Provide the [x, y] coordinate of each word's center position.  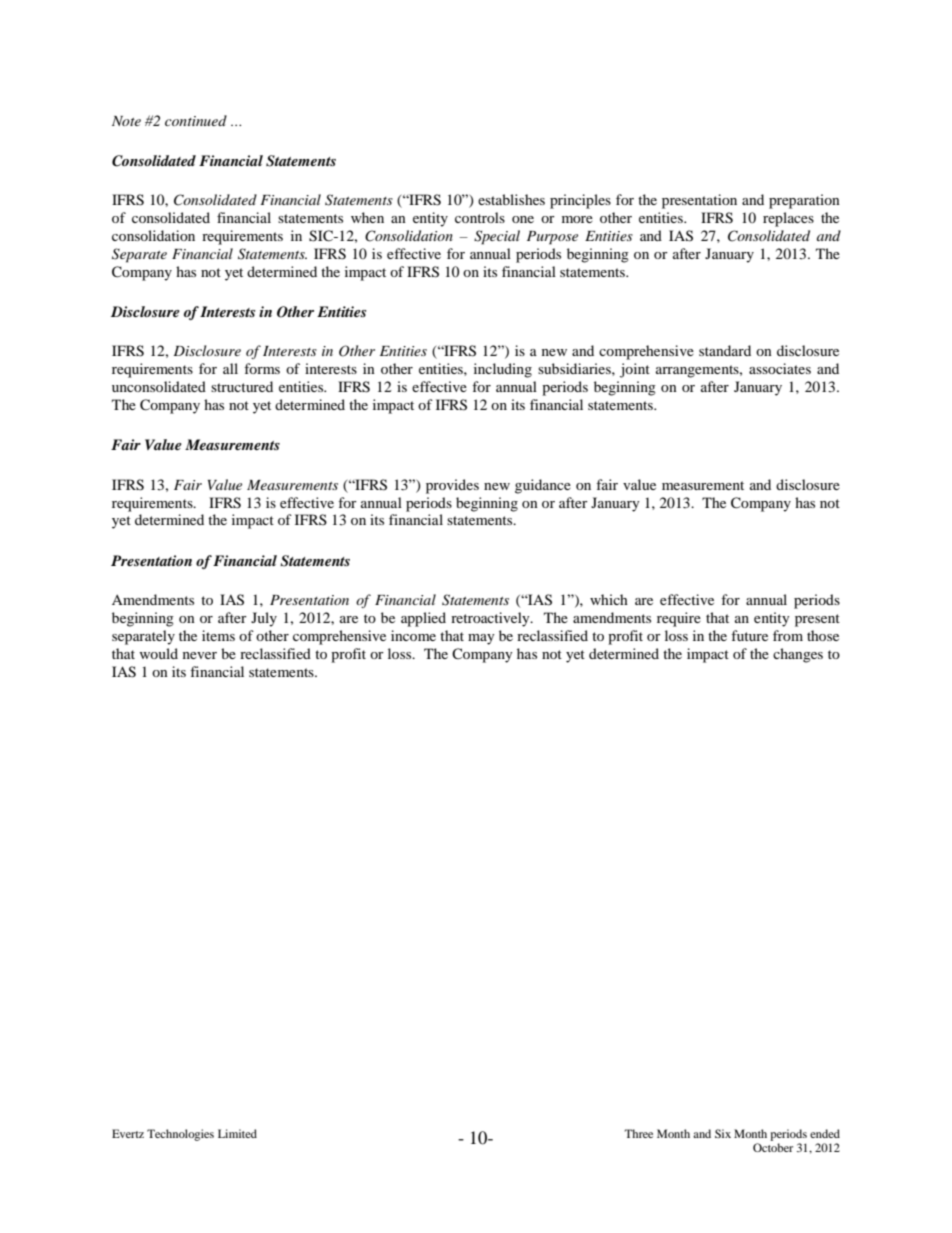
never [200, 655]
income [413, 635]
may [481, 639]
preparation [804, 201]
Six [723, 1133]
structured [242, 386]
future [749, 635]
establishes [511, 199]
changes [798, 655]
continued [196, 120]
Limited [237, 1133]
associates [780, 368]
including [503, 370]
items [218, 635]
